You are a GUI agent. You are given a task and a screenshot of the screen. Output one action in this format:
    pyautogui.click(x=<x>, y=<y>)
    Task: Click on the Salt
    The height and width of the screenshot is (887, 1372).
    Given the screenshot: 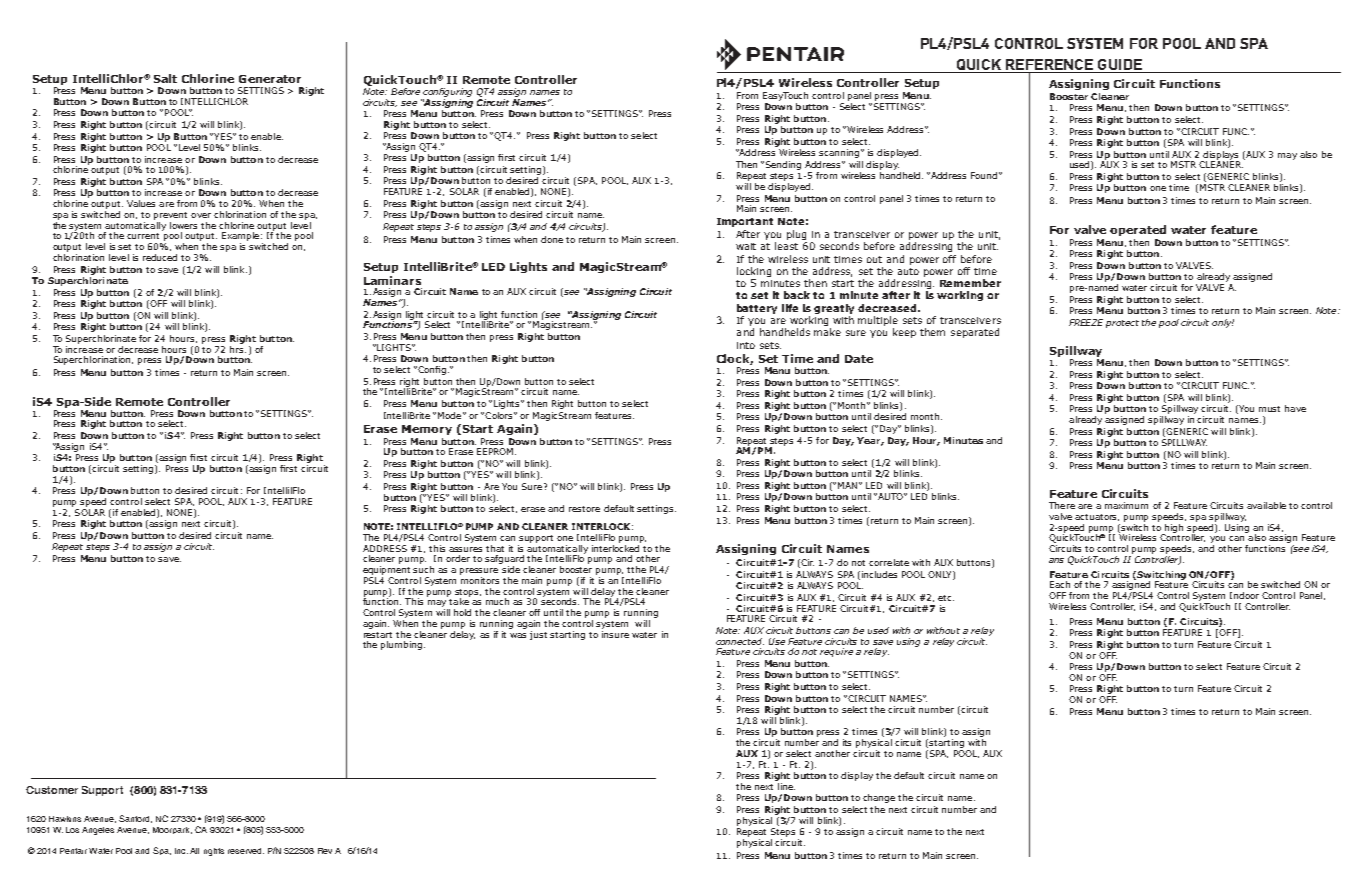 What is the action you would take?
    pyautogui.click(x=165, y=78)
